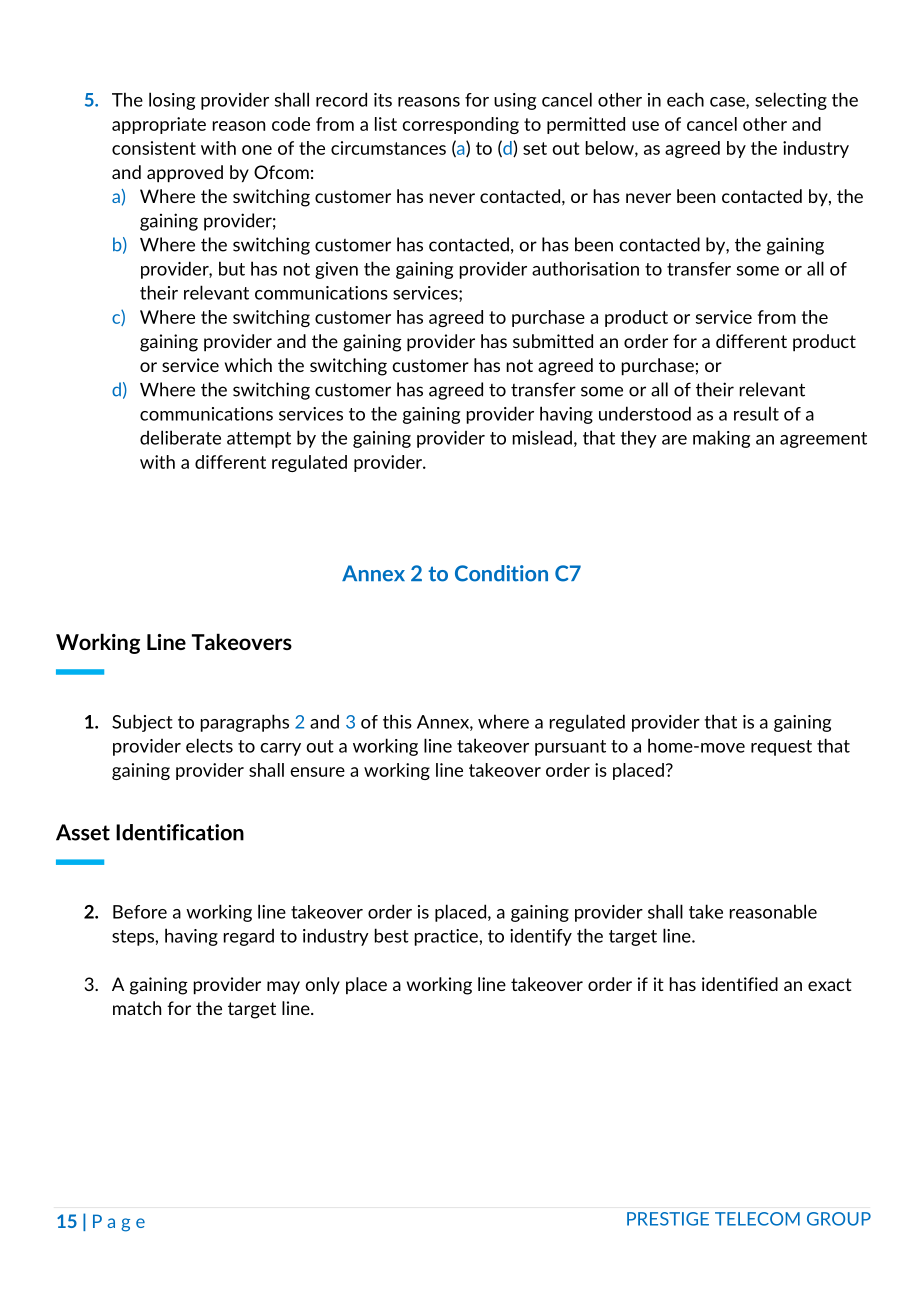 The height and width of the image is (1308, 924). I want to click on TELECOM, so click(757, 1219).
